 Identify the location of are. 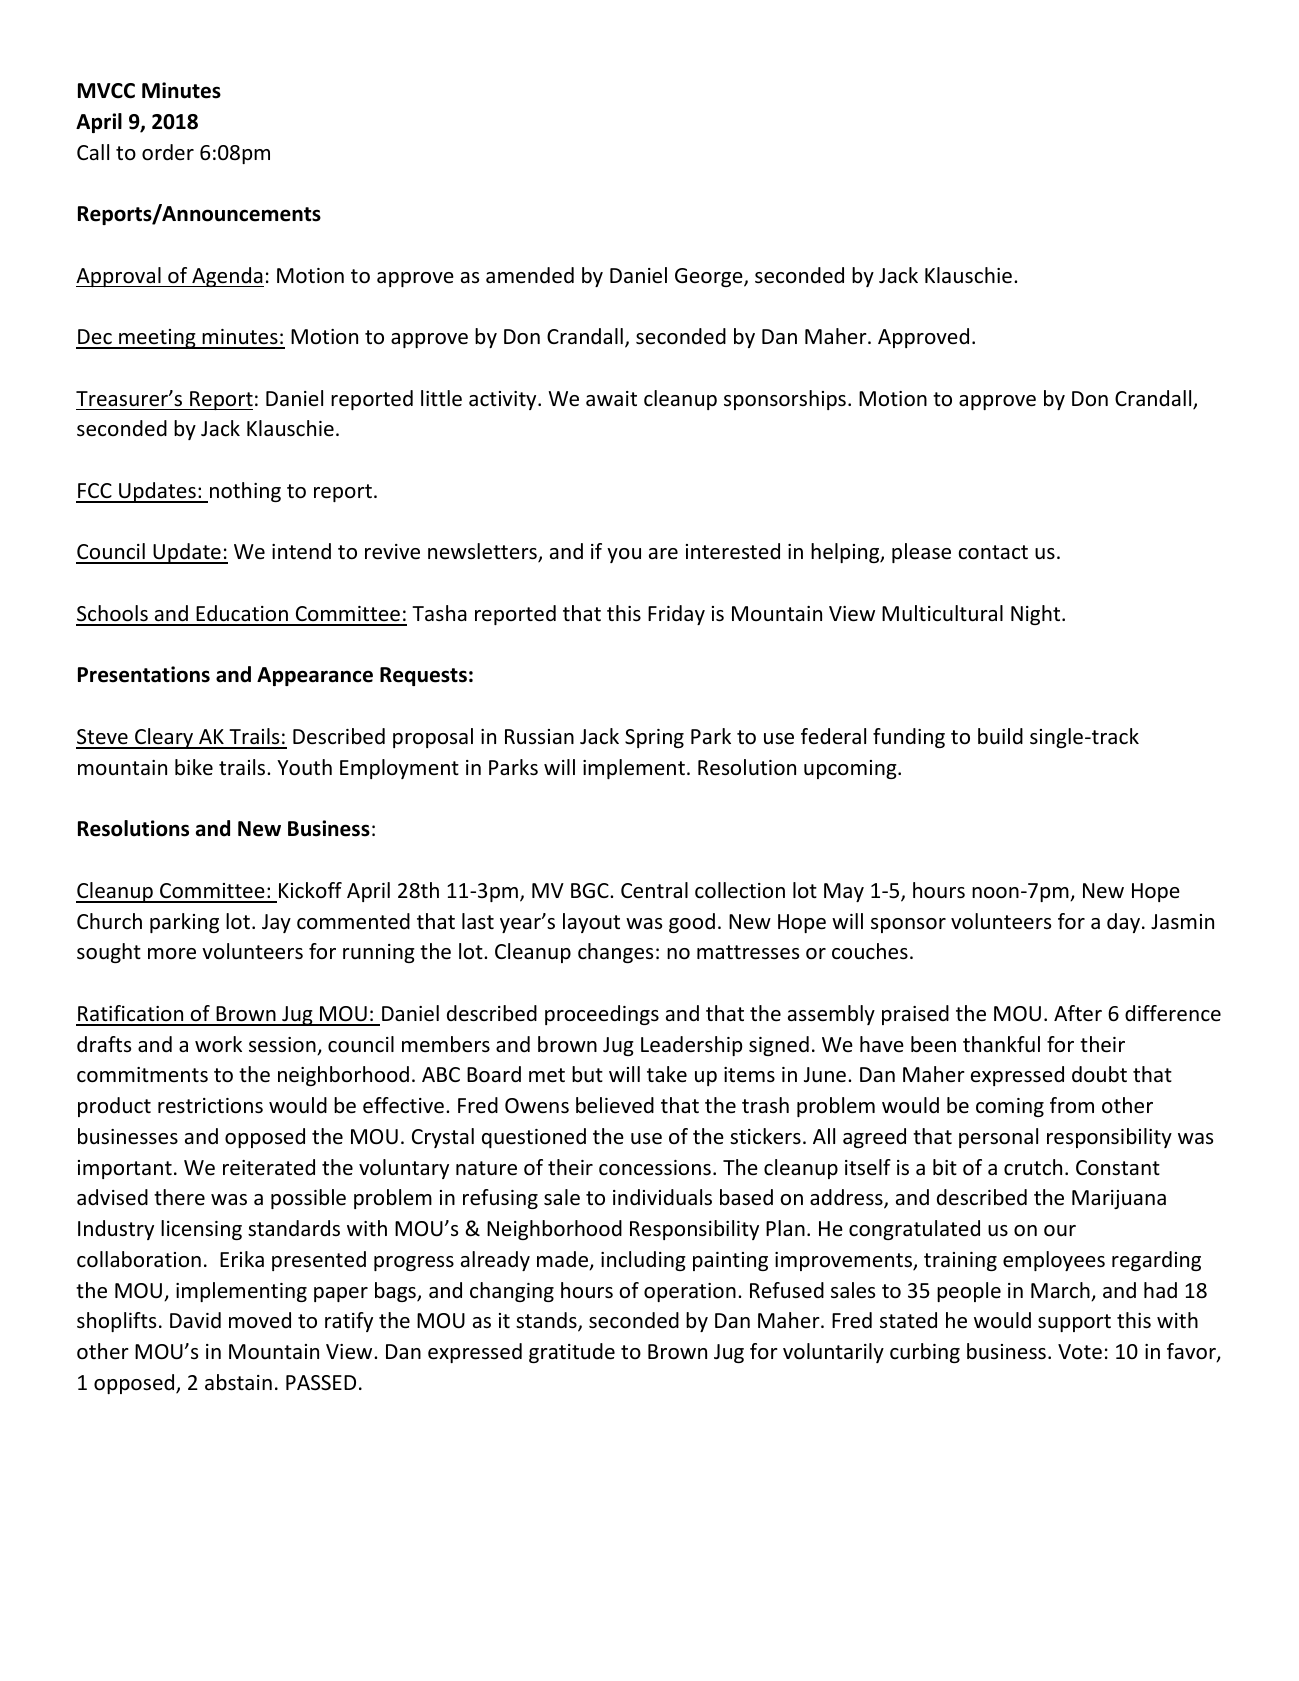
(663, 554).
